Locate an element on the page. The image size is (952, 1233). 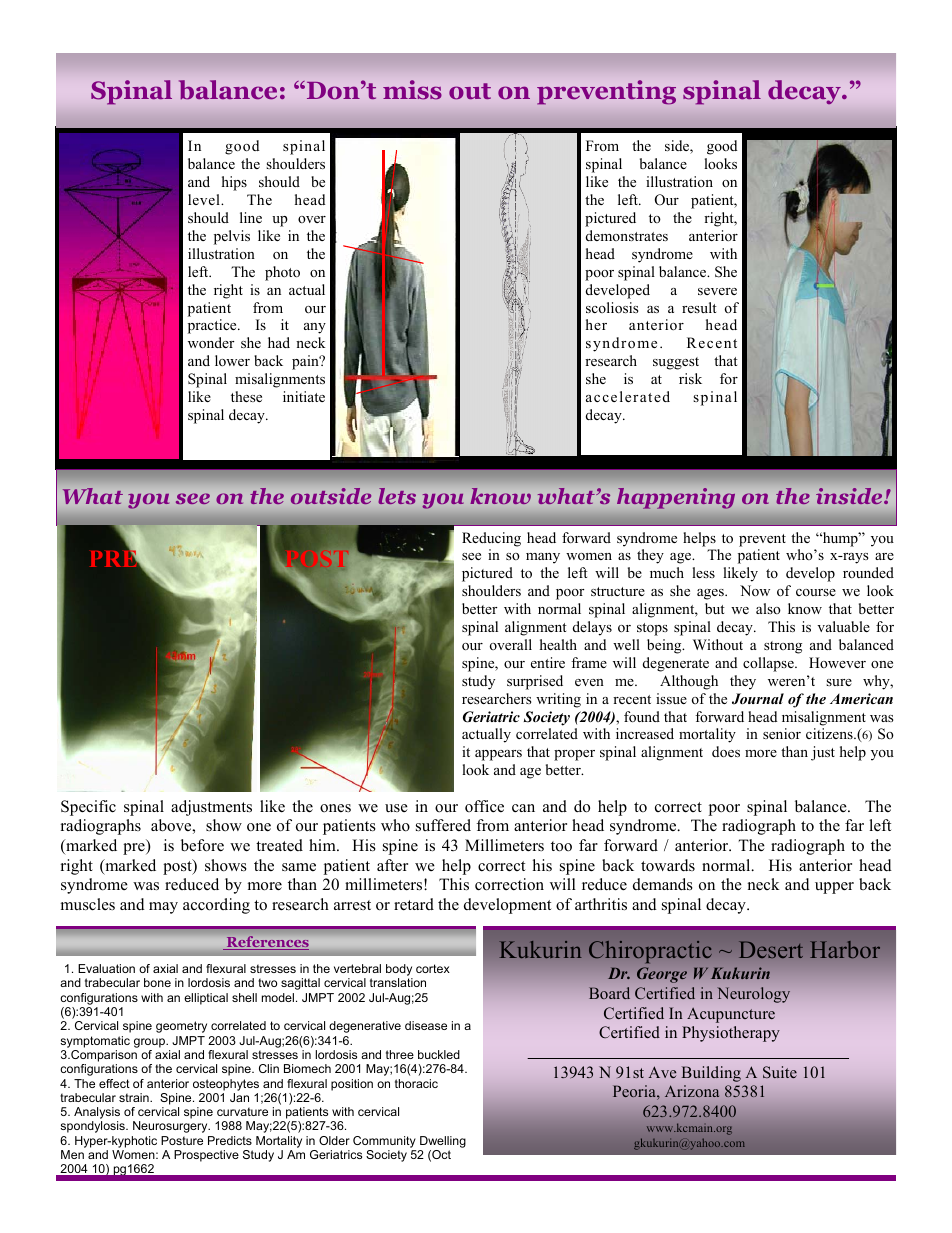
Neurosurgery is located at coordinates (171, 1127).
